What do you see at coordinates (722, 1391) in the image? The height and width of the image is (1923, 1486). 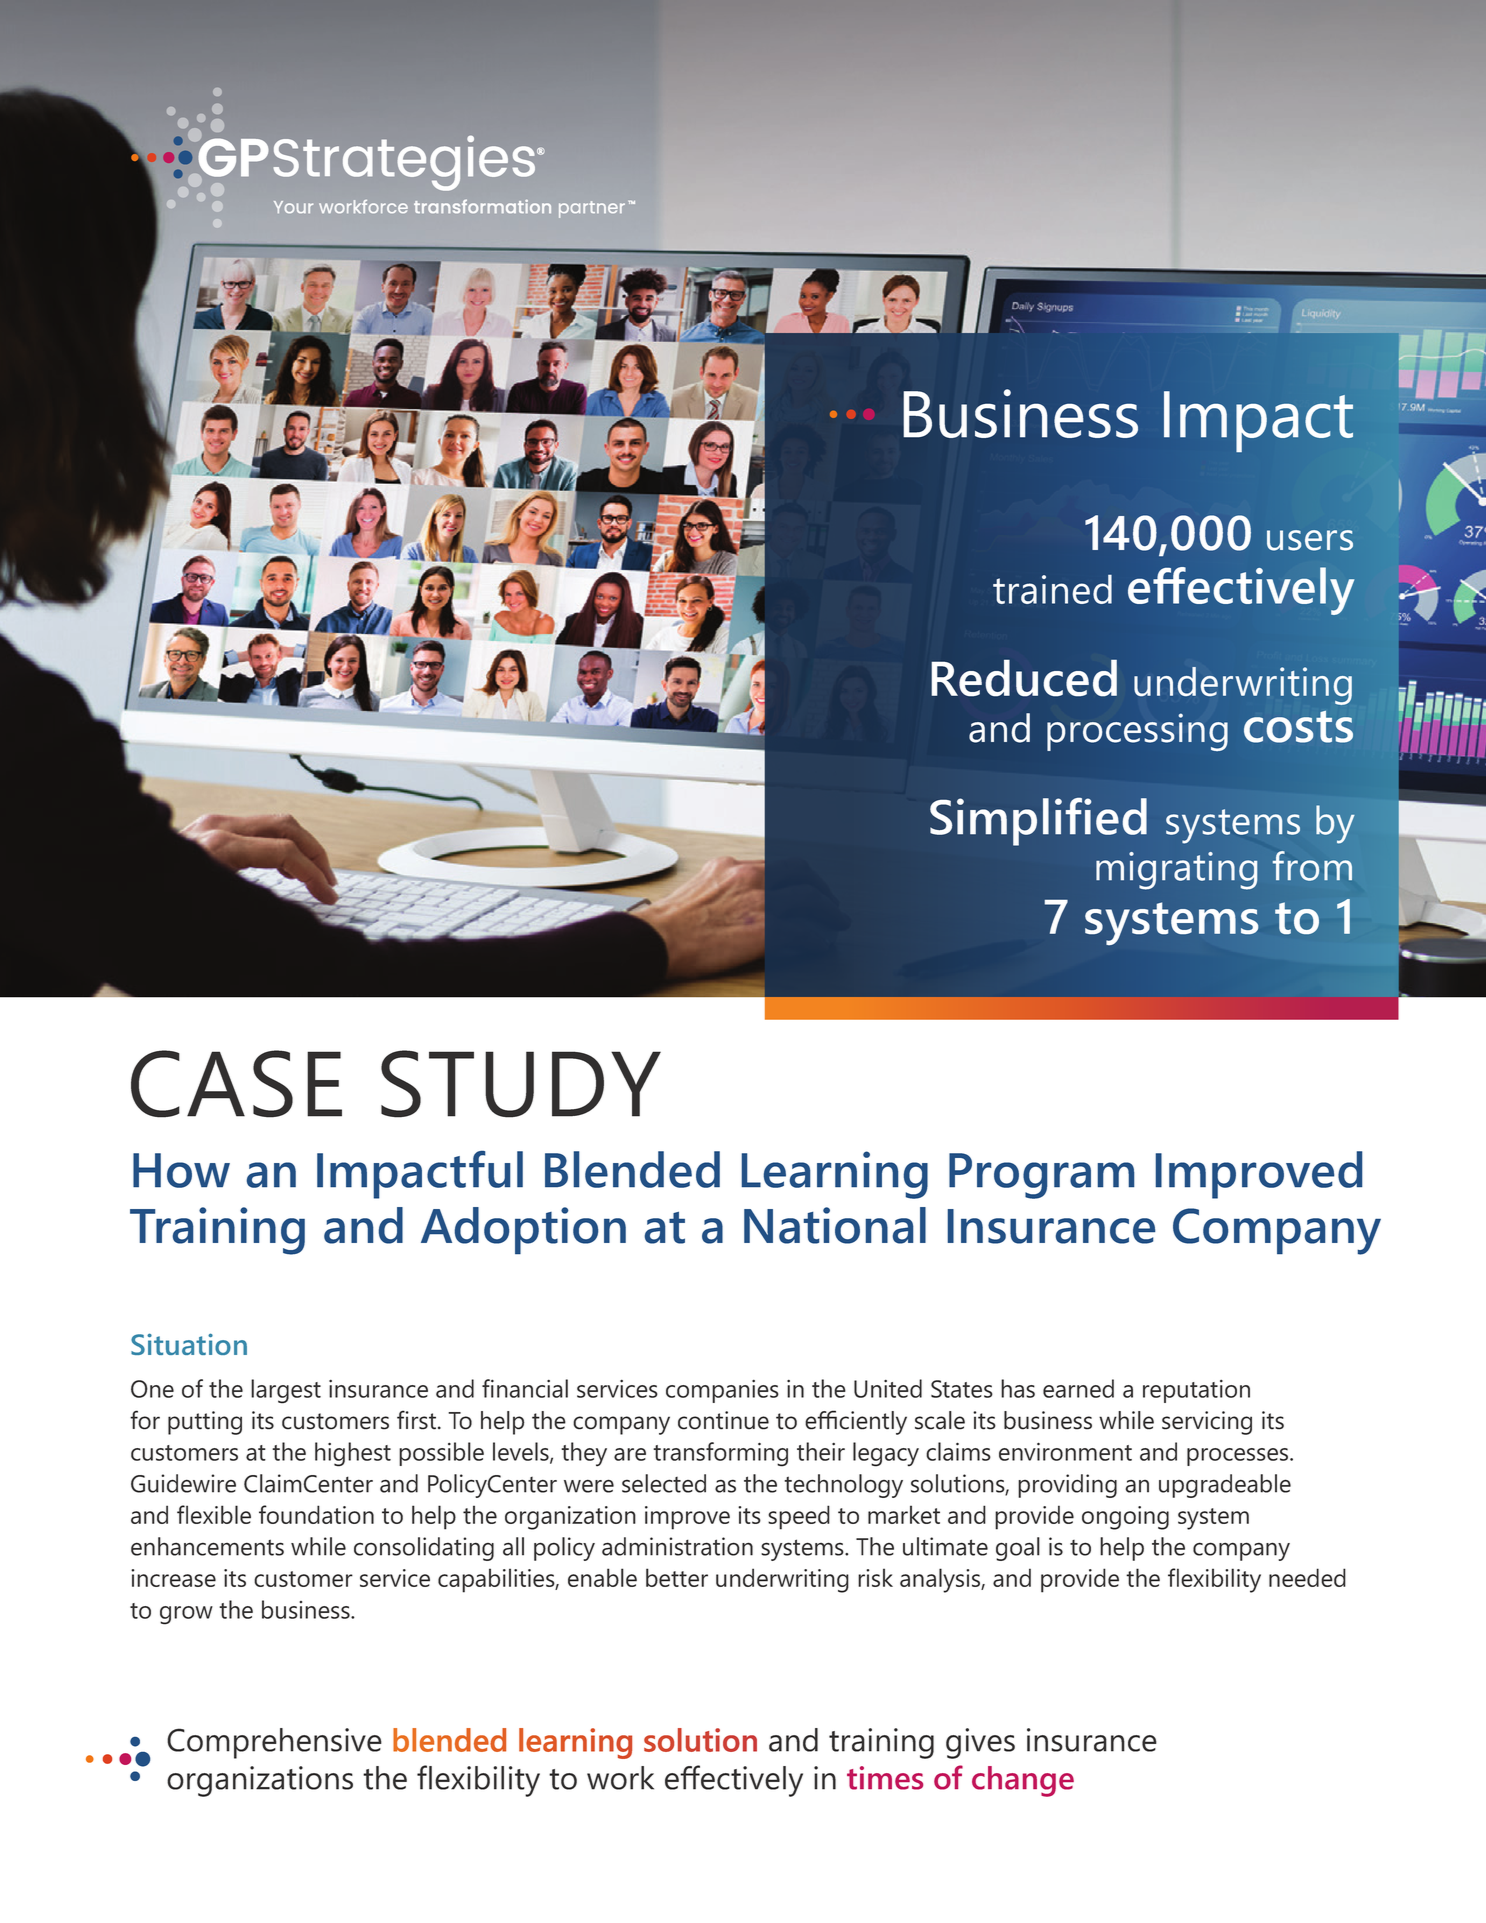 I see `companies` at bounding box center [722, 1391].
